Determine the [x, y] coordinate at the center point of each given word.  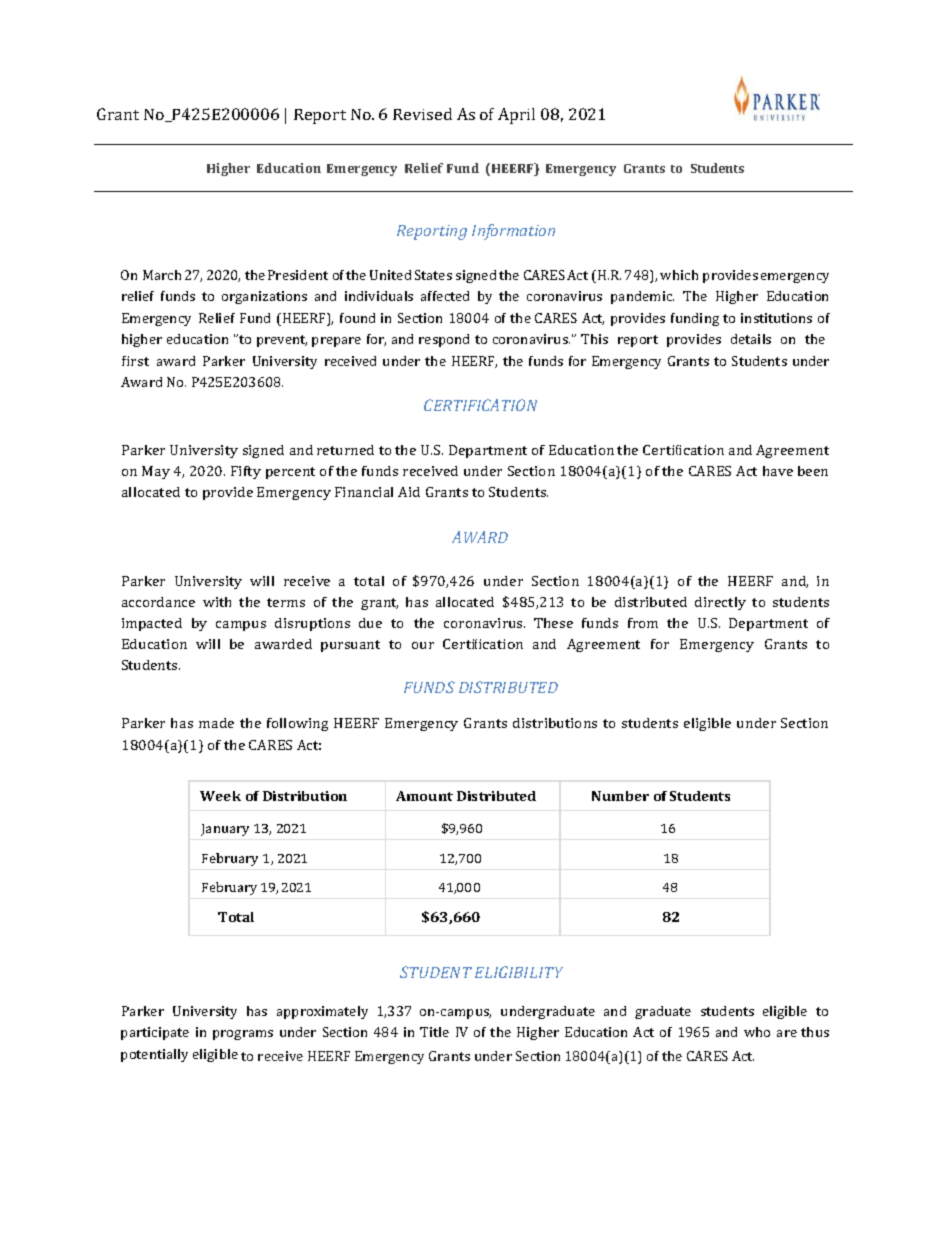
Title [434, 1032]
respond [444, 340]
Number [620, 796]
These [553, 623]
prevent [282, 341]
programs [243, 1035]
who [757, 1032]
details [751, 339]
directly [720, 603]
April [516, 116]
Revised [422, 114]
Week [220, 796]
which [679, 275]
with [217, 602]
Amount [424, 796]
